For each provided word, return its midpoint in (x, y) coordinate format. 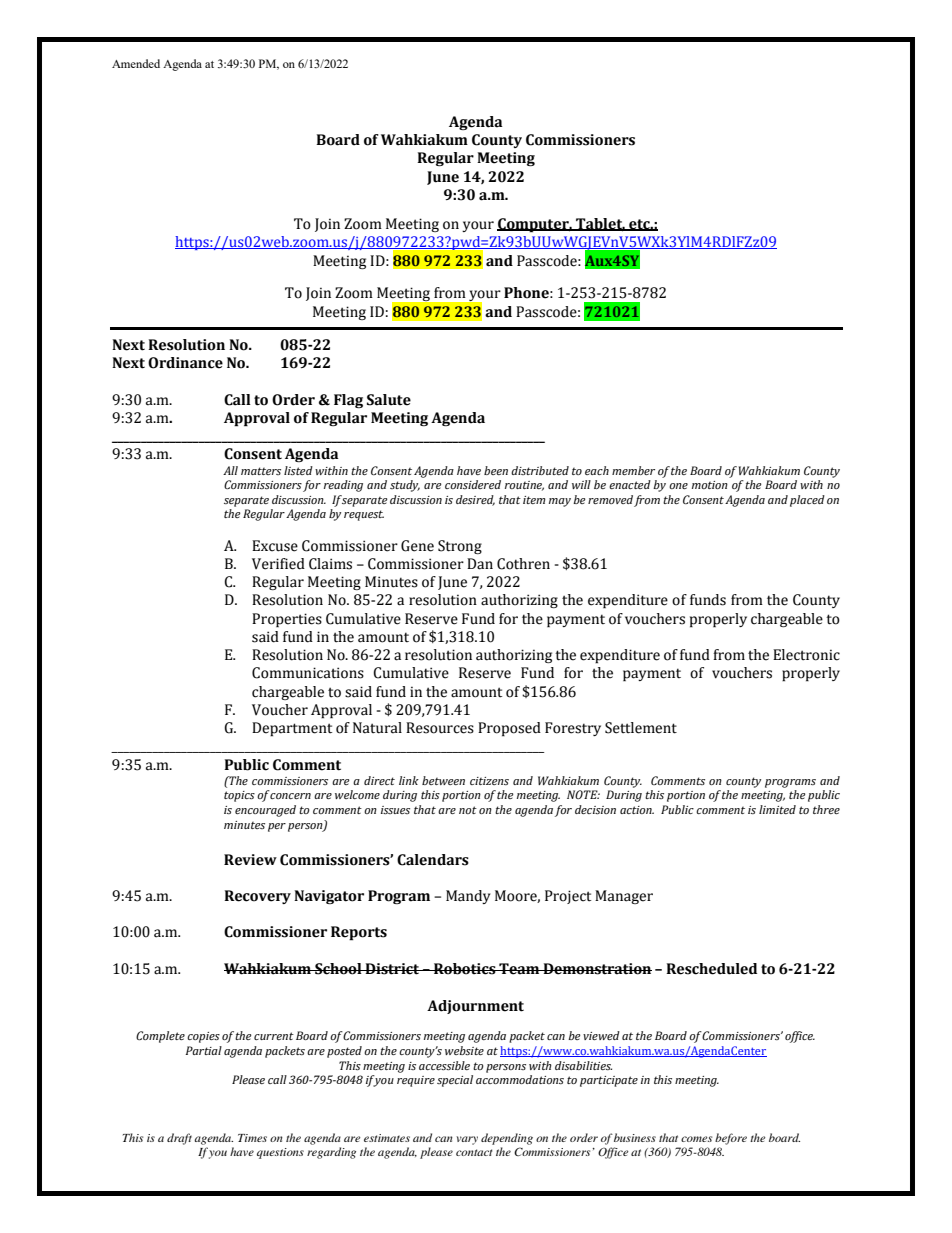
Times (252, 1138)
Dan (480, 564)
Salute (389, 400)
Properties (287, 620)
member (633, 470)
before (731, 1139)
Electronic (806, 655)
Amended (136, 63)
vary (467, 1140)
